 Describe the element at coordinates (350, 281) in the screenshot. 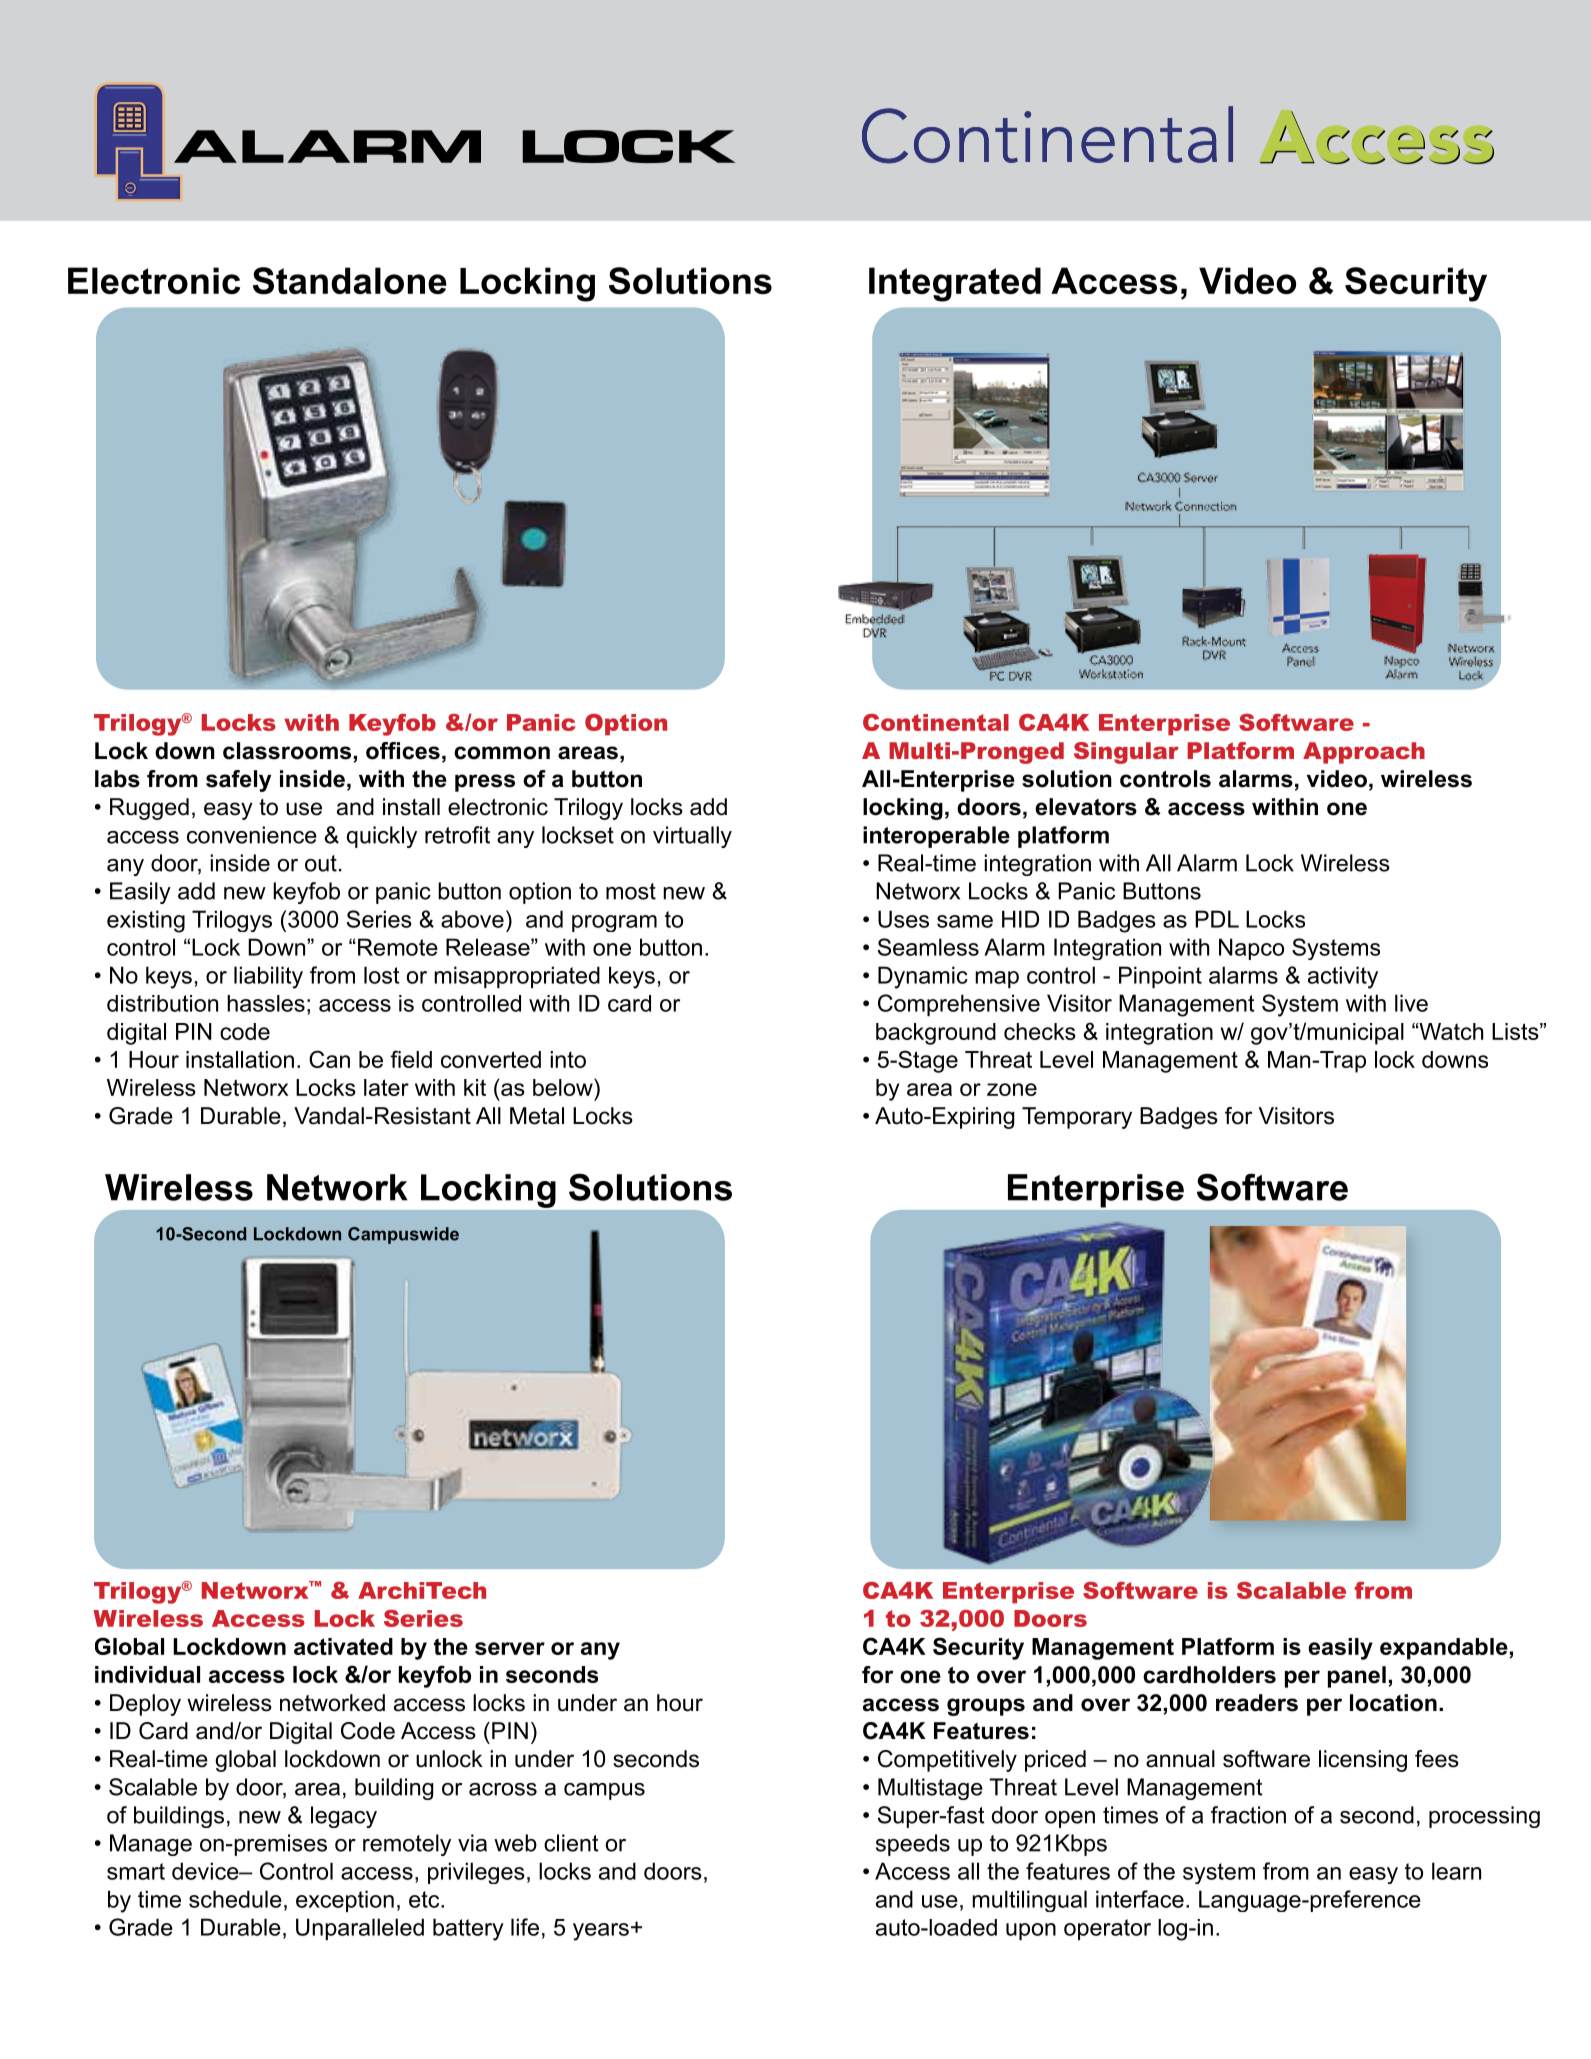

I see `Standalone` at that location.
